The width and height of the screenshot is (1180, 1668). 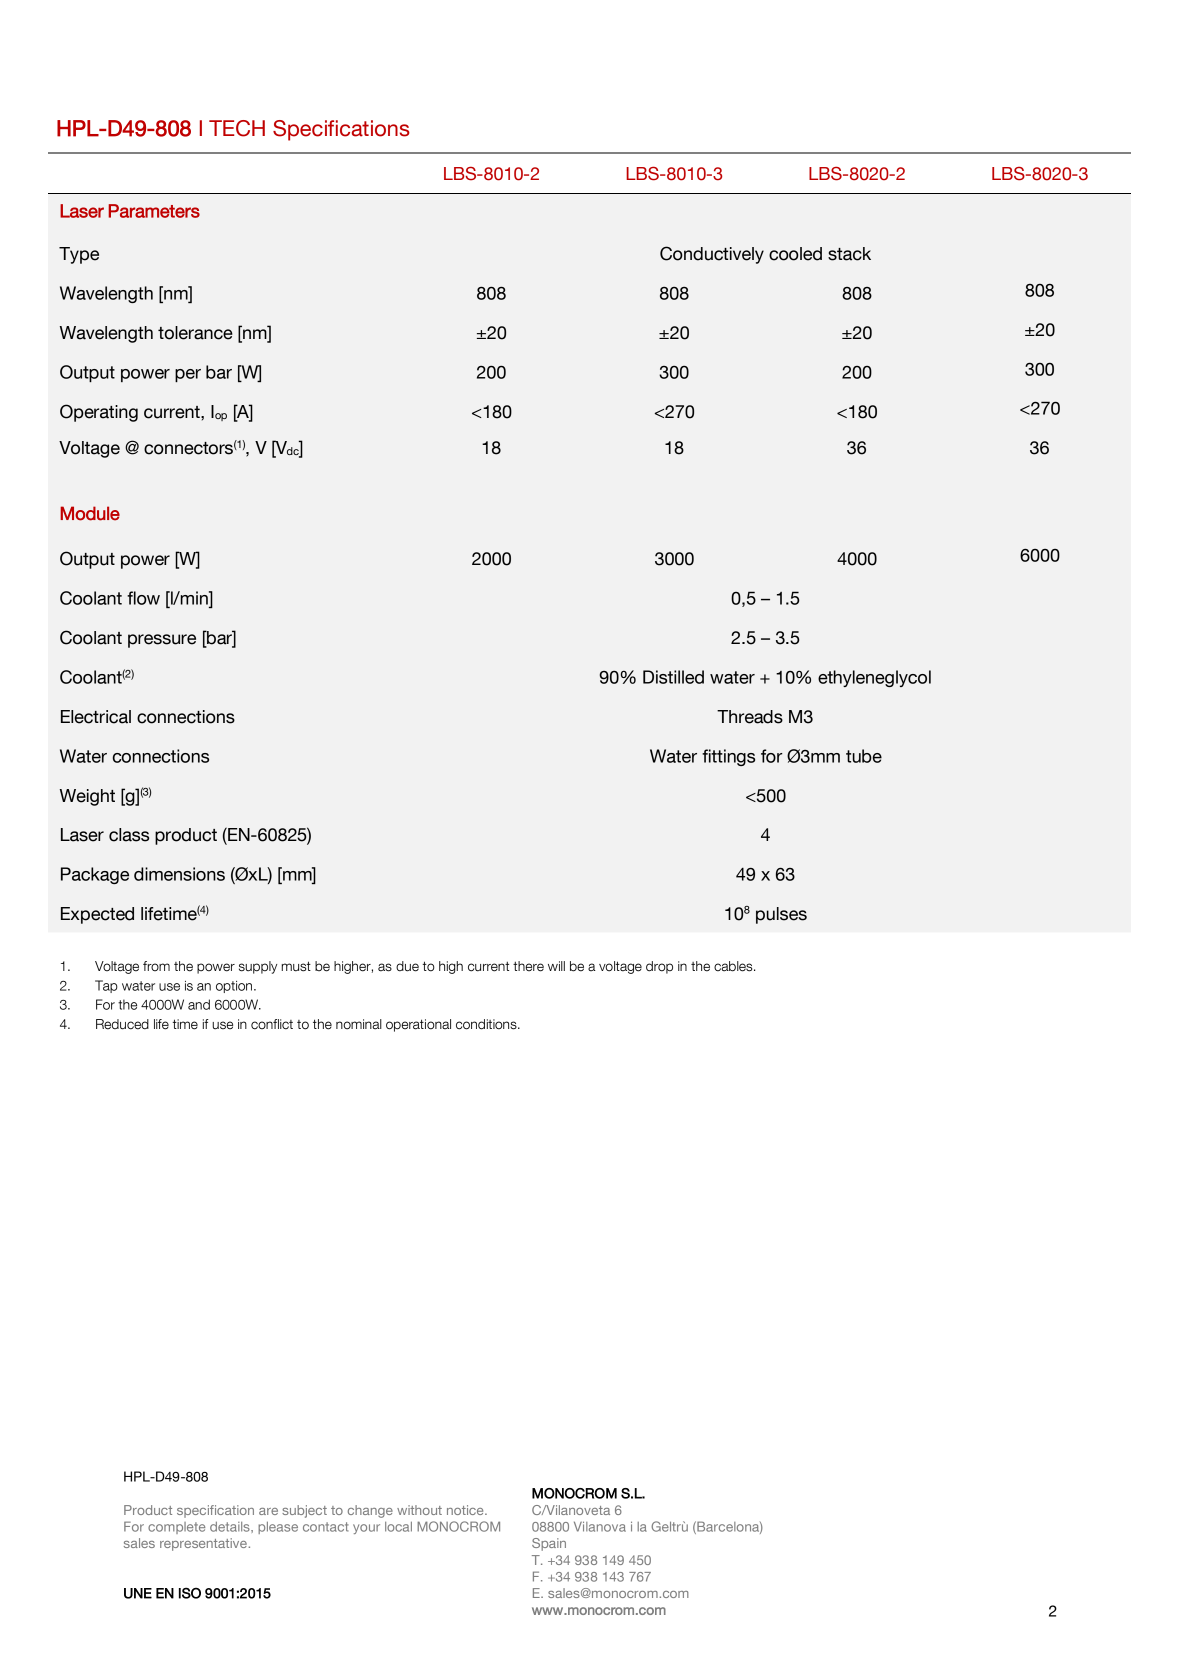 I want to click on cables, so click(x=734, y=966).
